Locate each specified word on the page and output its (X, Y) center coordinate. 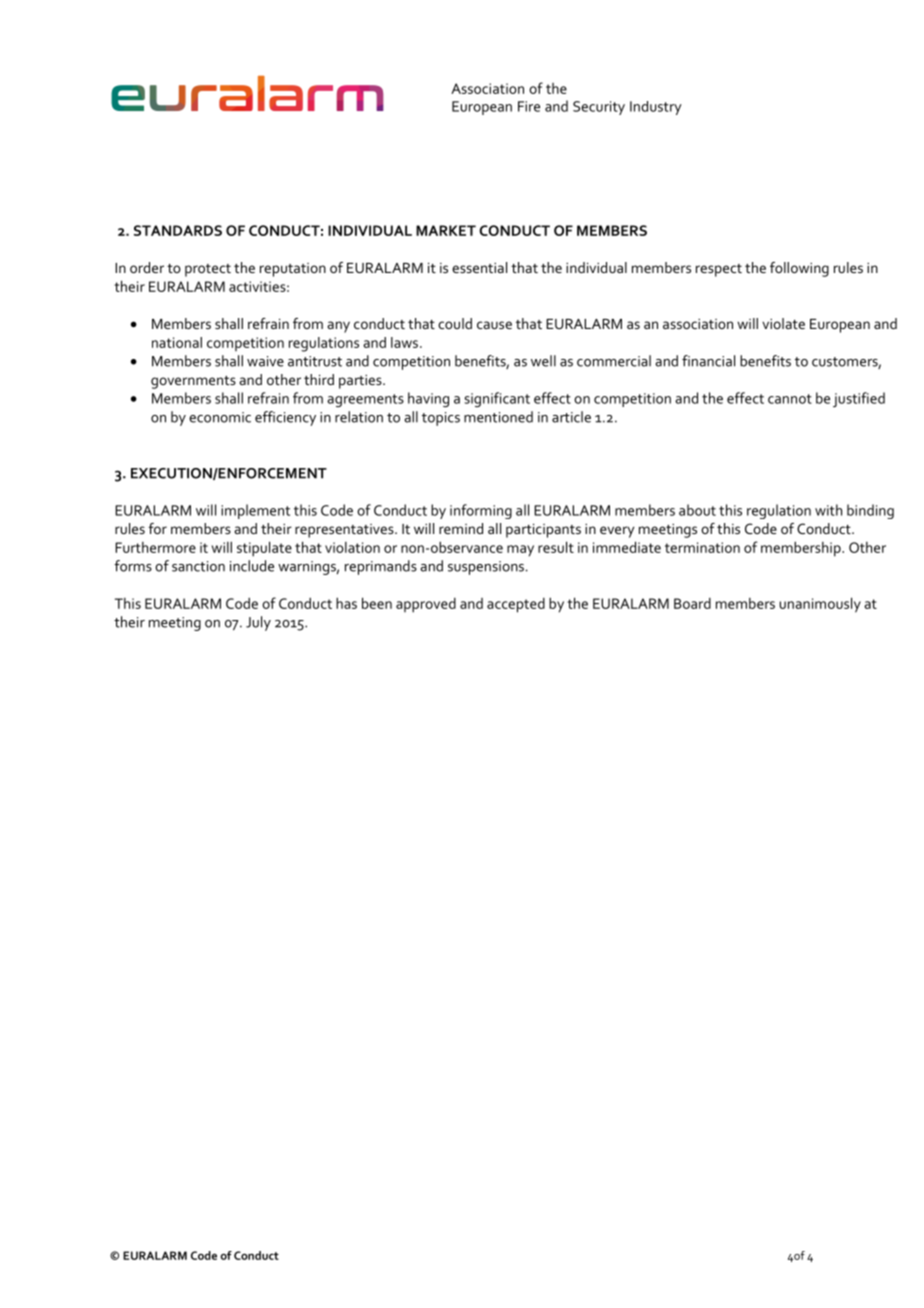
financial (708, 361)
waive (265, 361)
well (543, 361)
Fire (529, 106)
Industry (656, 108)
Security (599, 108)
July (258, 623)
